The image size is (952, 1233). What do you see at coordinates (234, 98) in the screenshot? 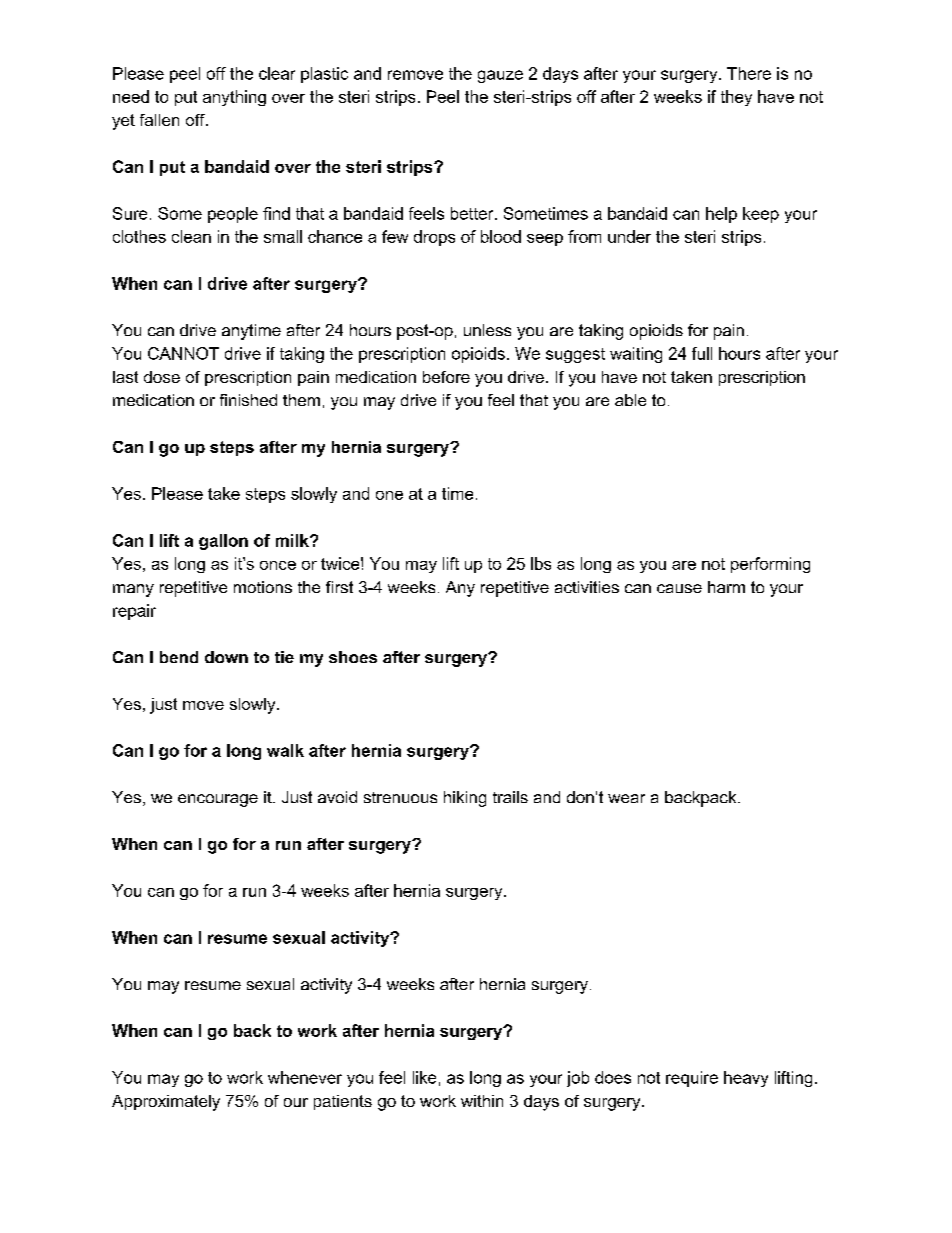
I see `anything` at bounding box center [234, 98].
